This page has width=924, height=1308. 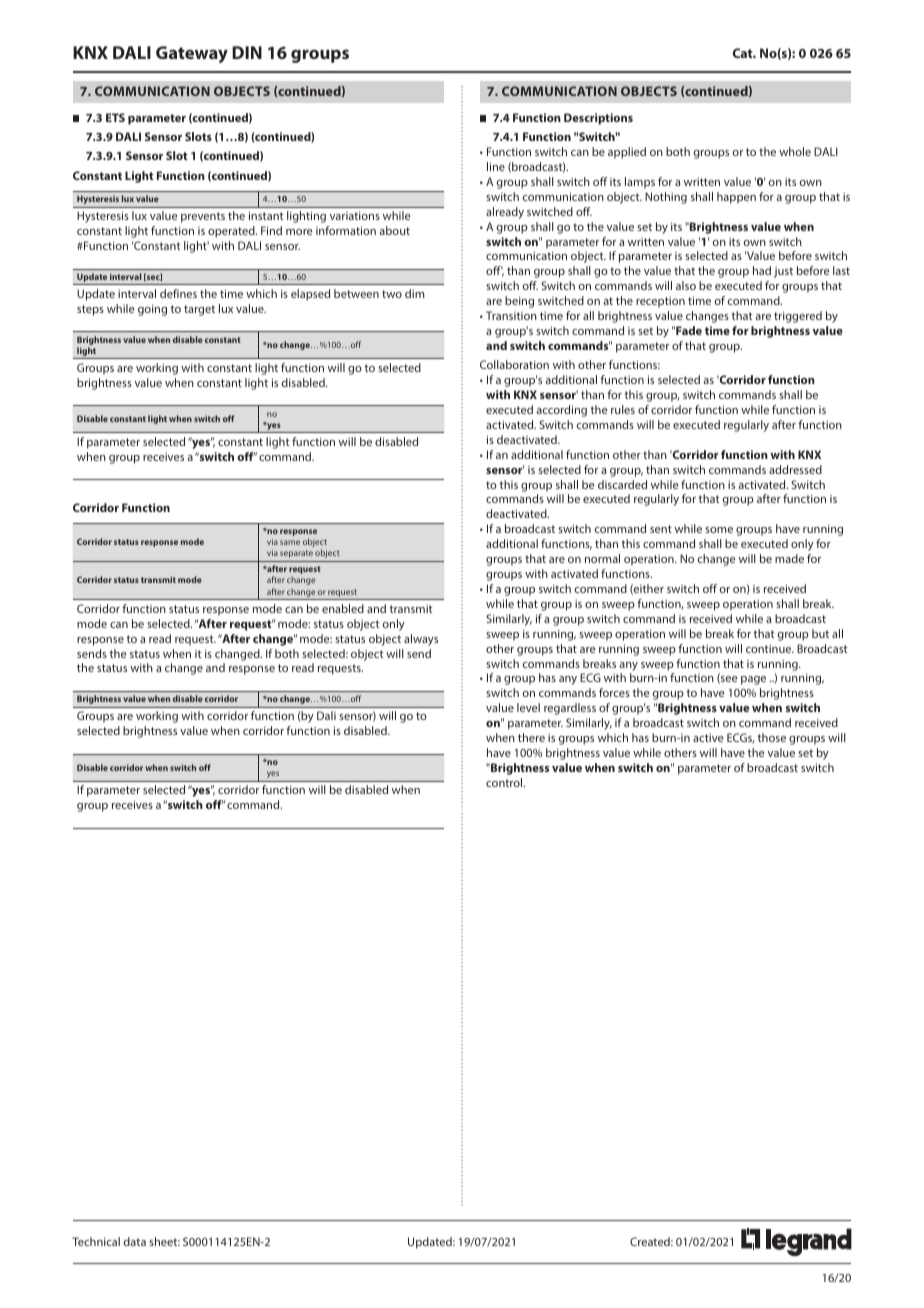 What do you see at coordinates (798, 317) in the page?
I see `triggered` at bounding box center [798, 317].
